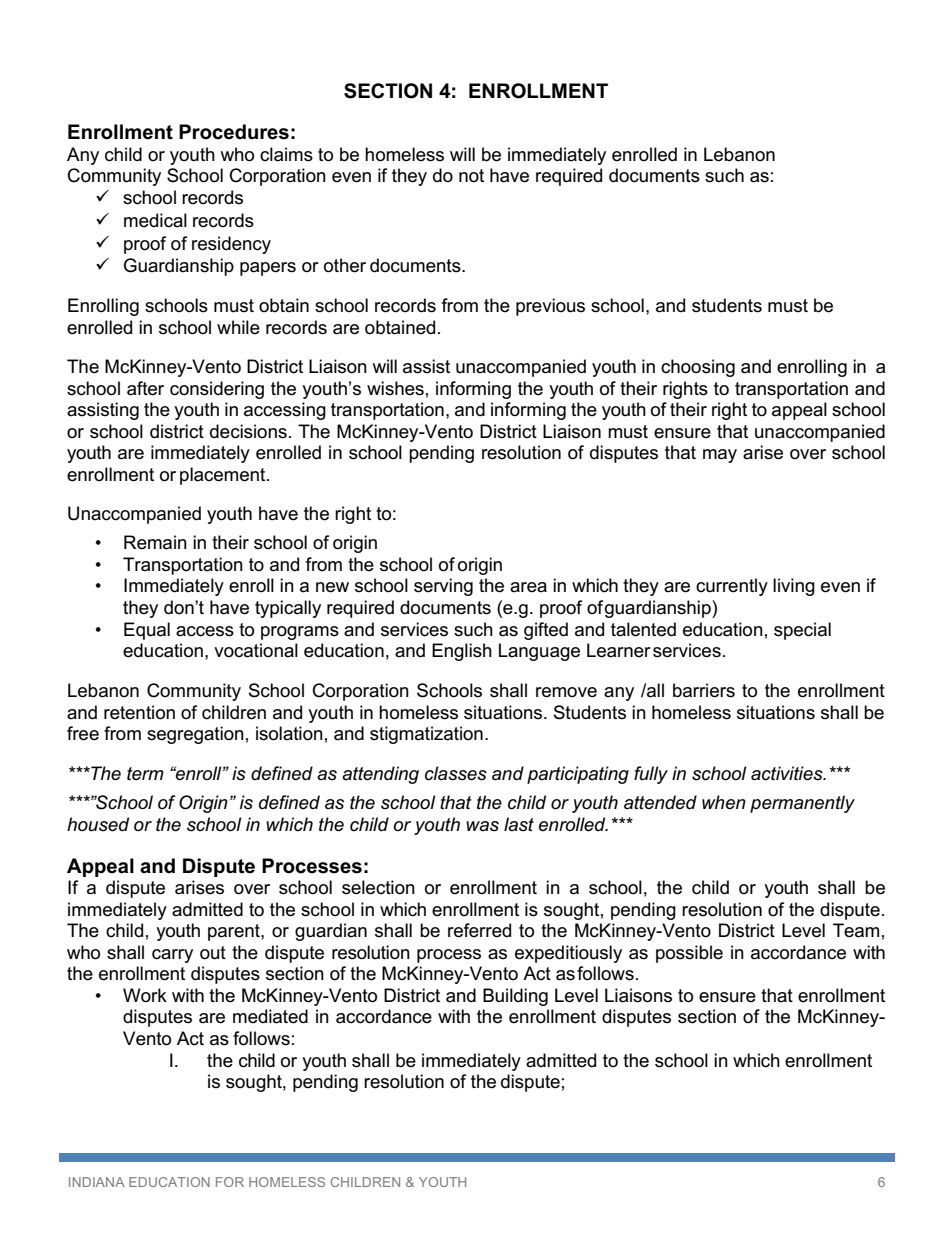  Describe the element at coordinates (145, 388) in the document. I see `after` at that location.
